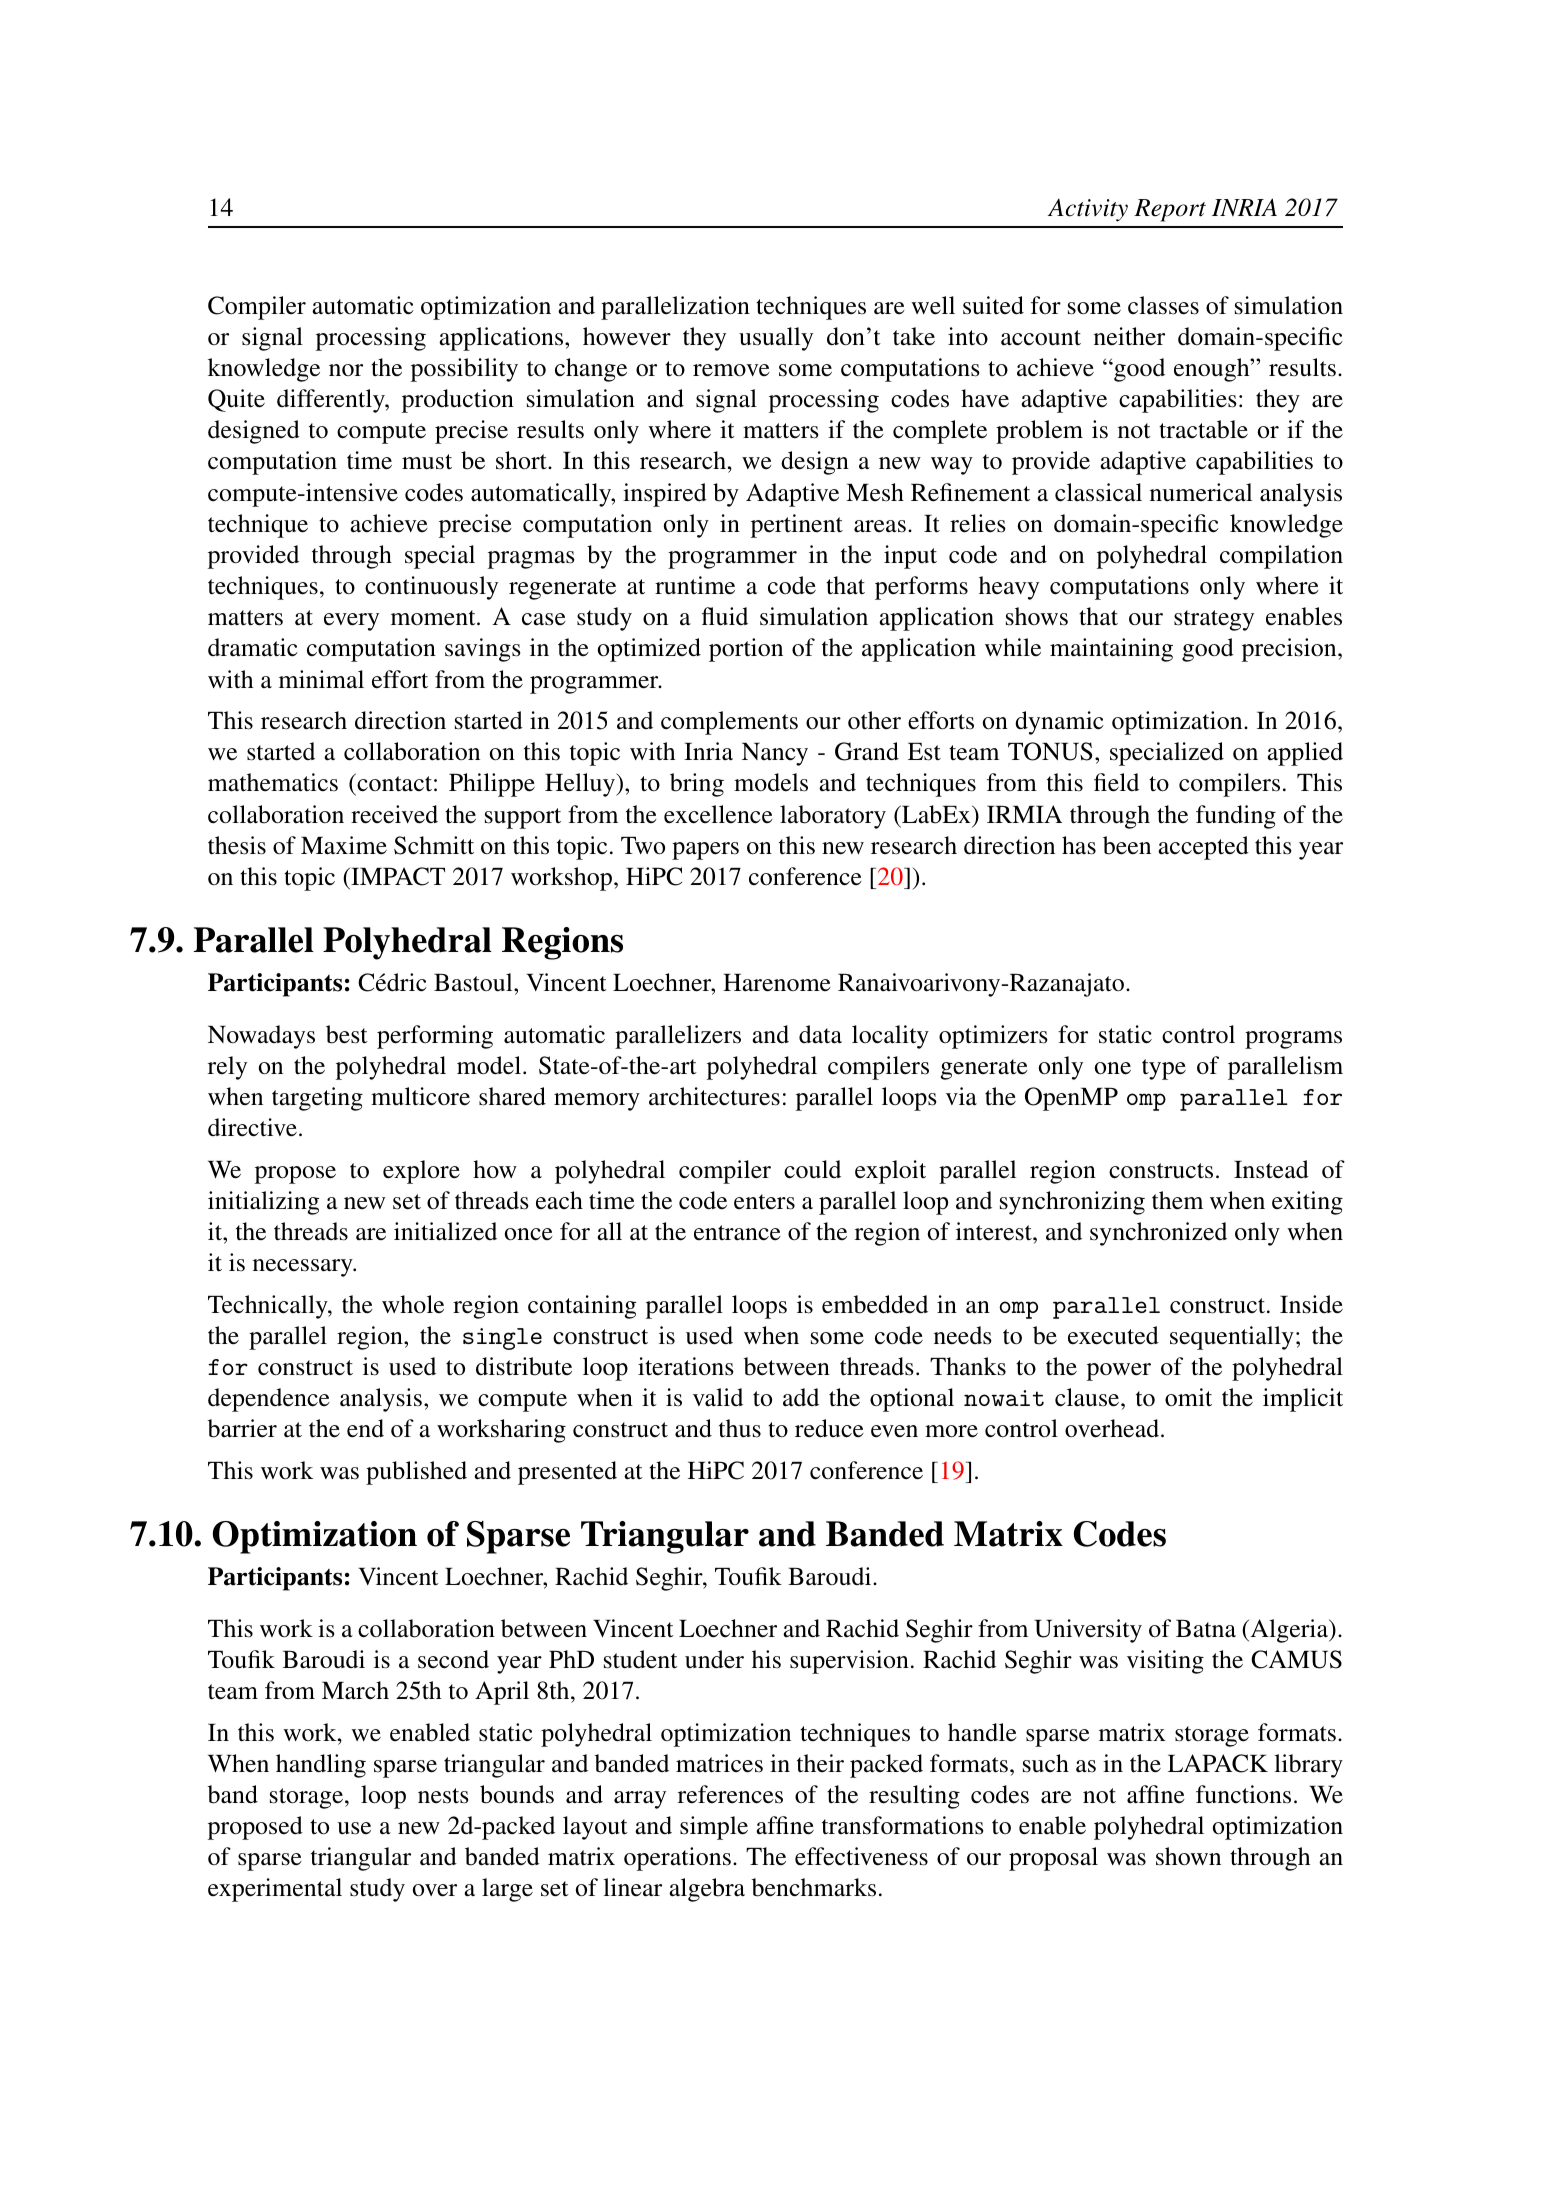  Describe the element at coordinates (321, 1766) in the screenshot. I see `handling` at that location.
